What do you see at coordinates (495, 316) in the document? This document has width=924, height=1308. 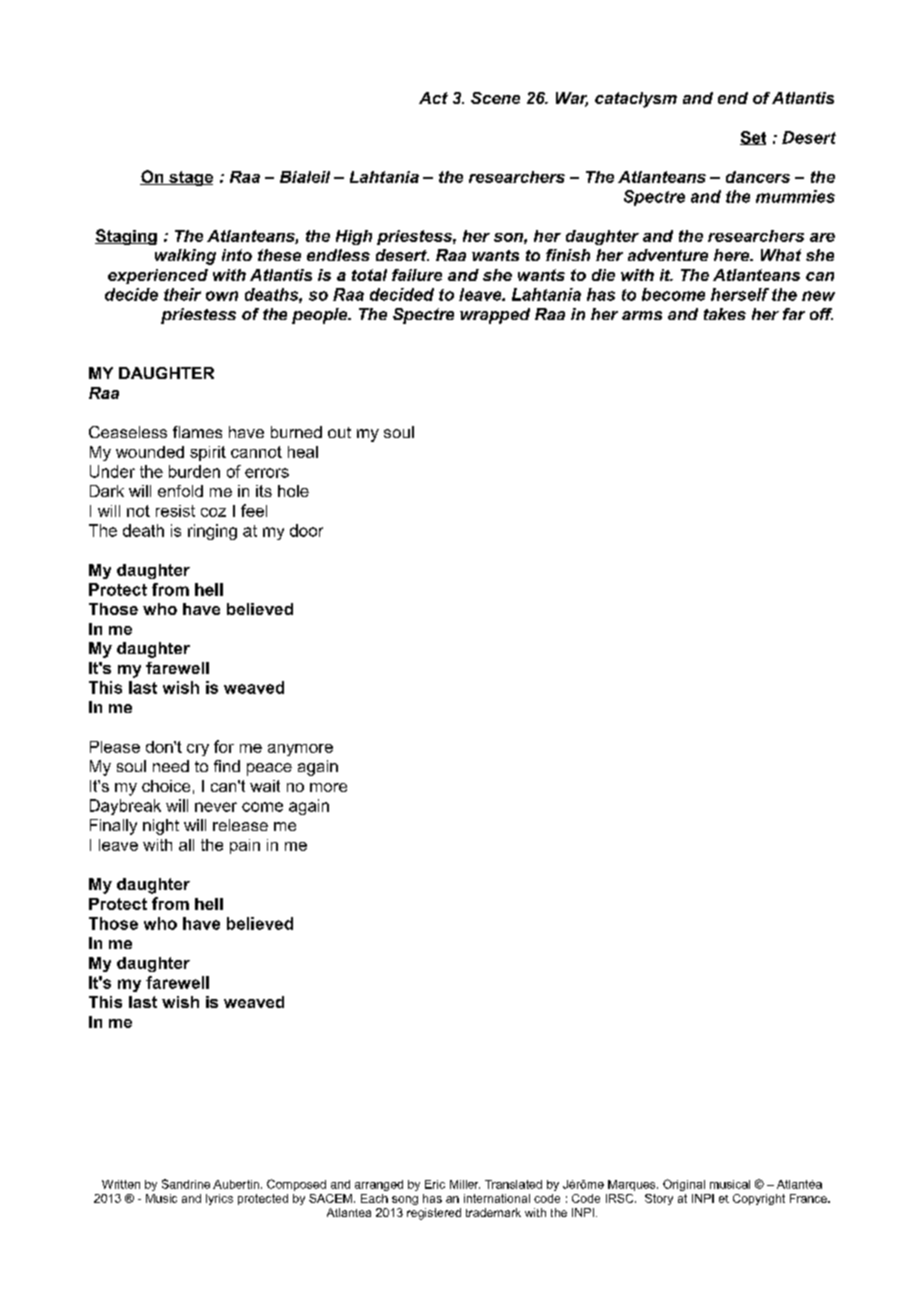 I see `wrapped` at bounding box center [495, 316].
